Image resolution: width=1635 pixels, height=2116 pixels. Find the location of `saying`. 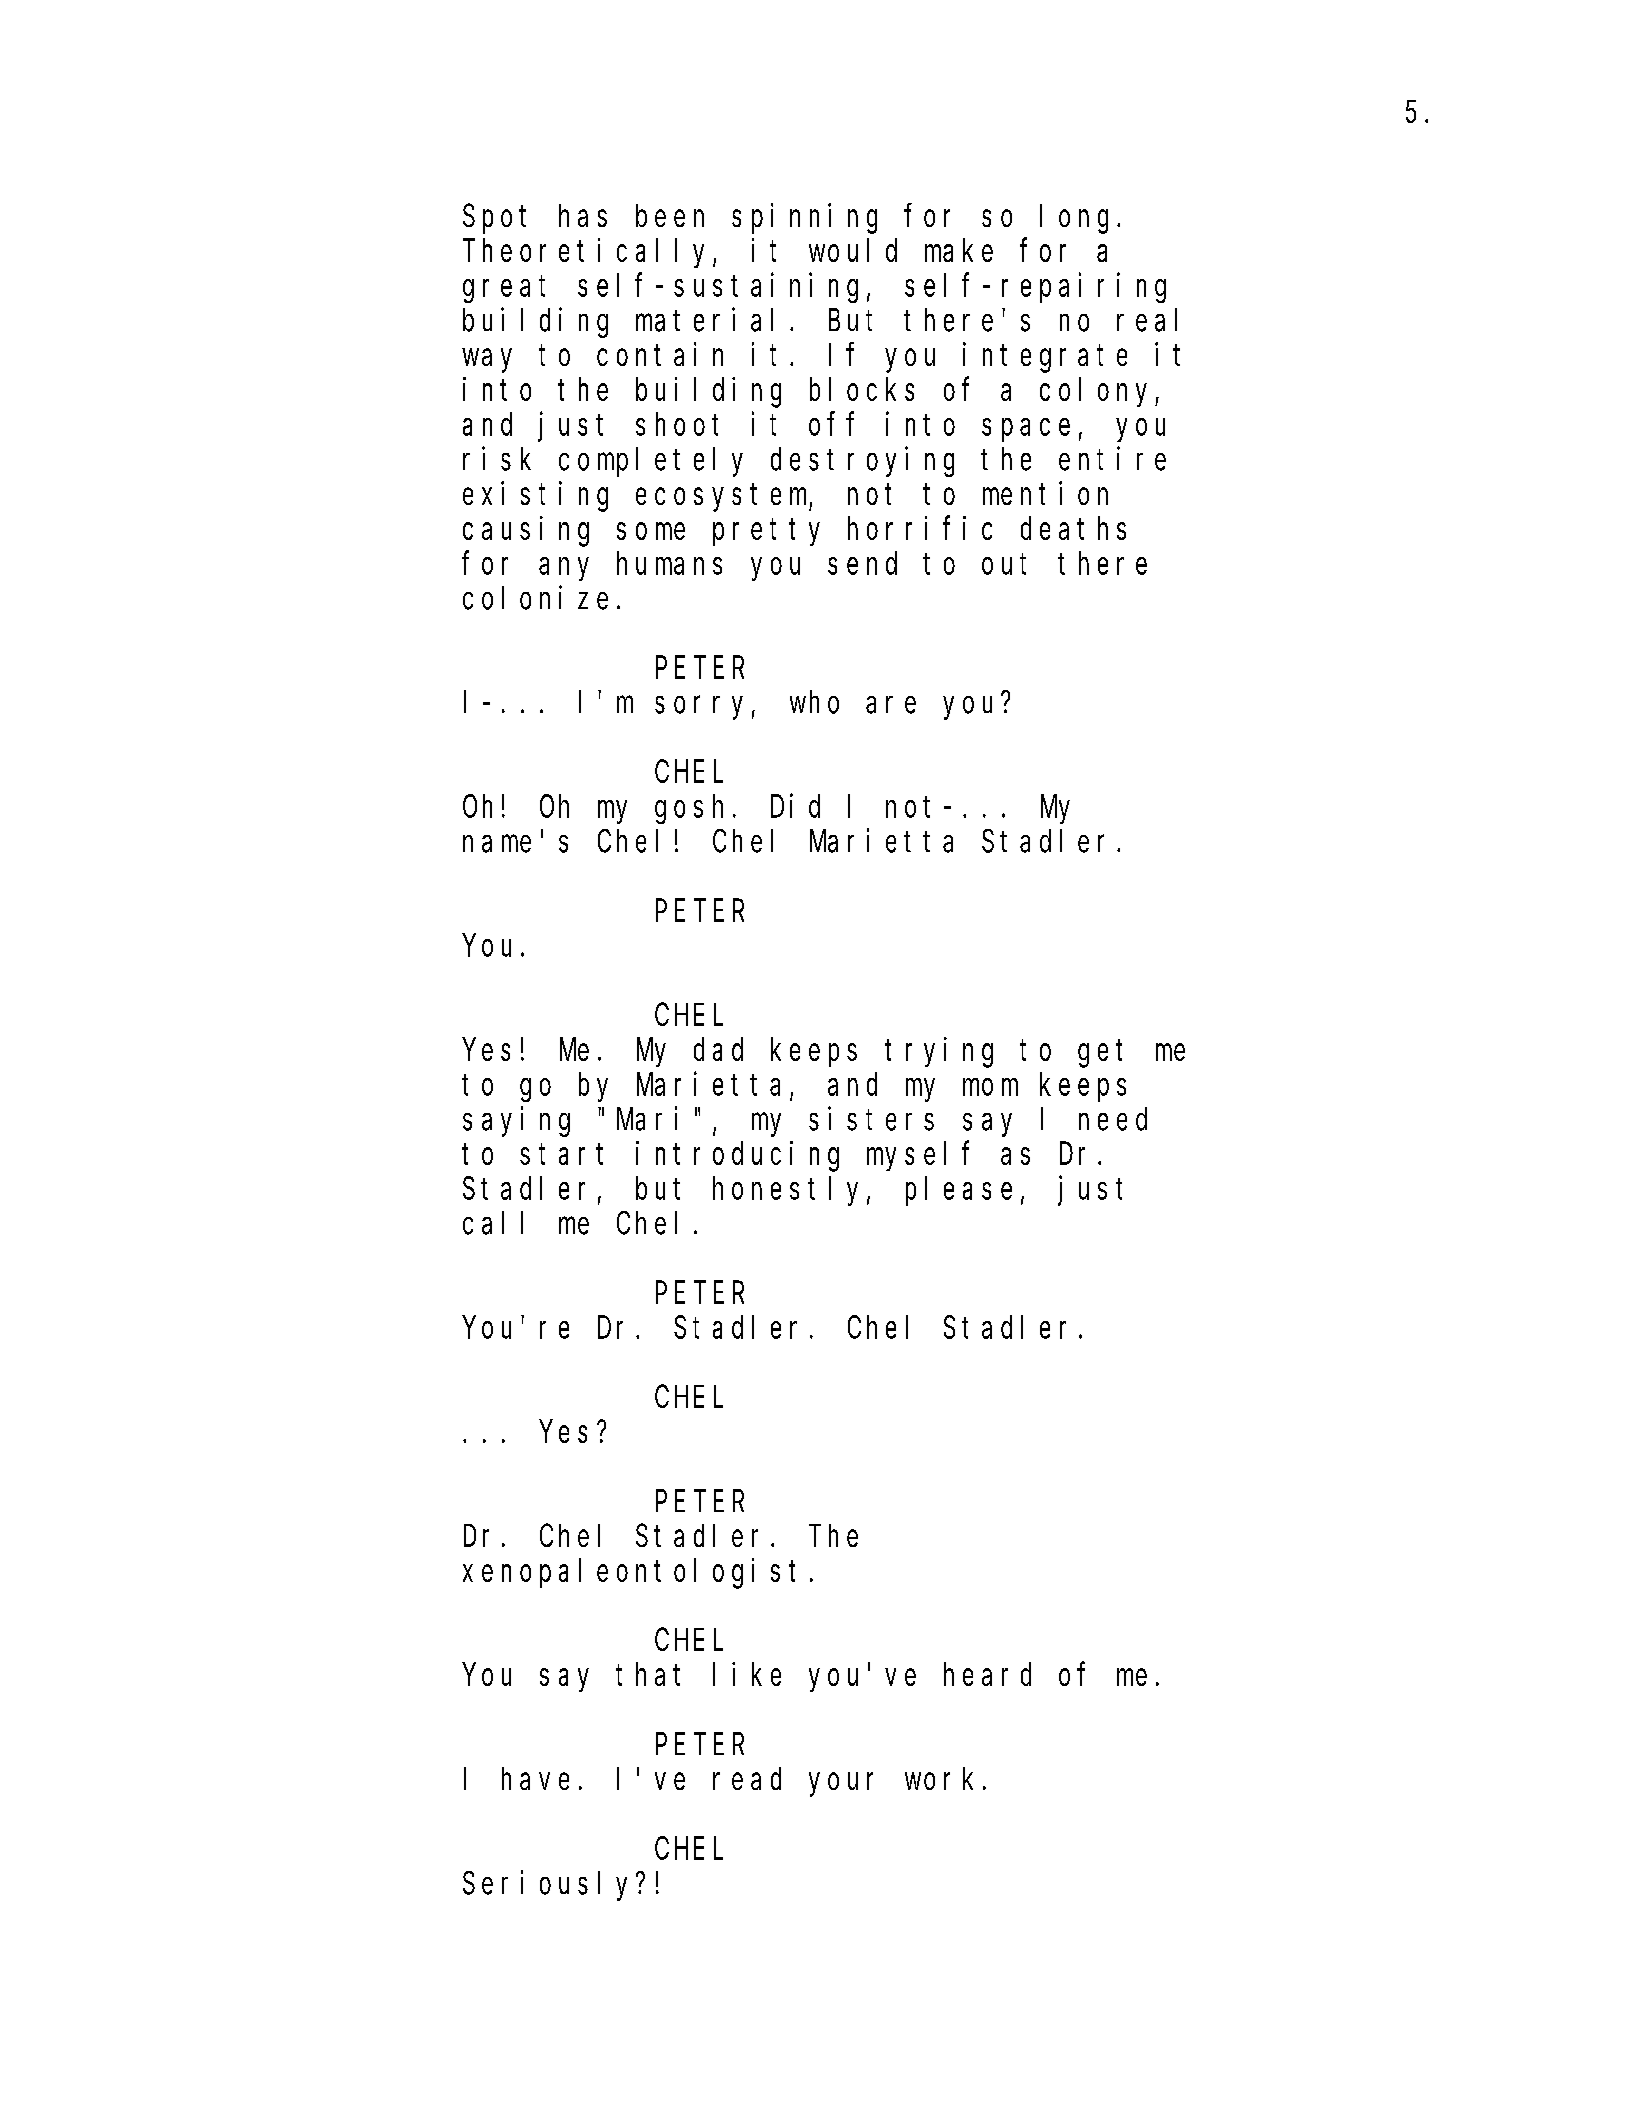

saying is located at coordinates (516, 1122).
